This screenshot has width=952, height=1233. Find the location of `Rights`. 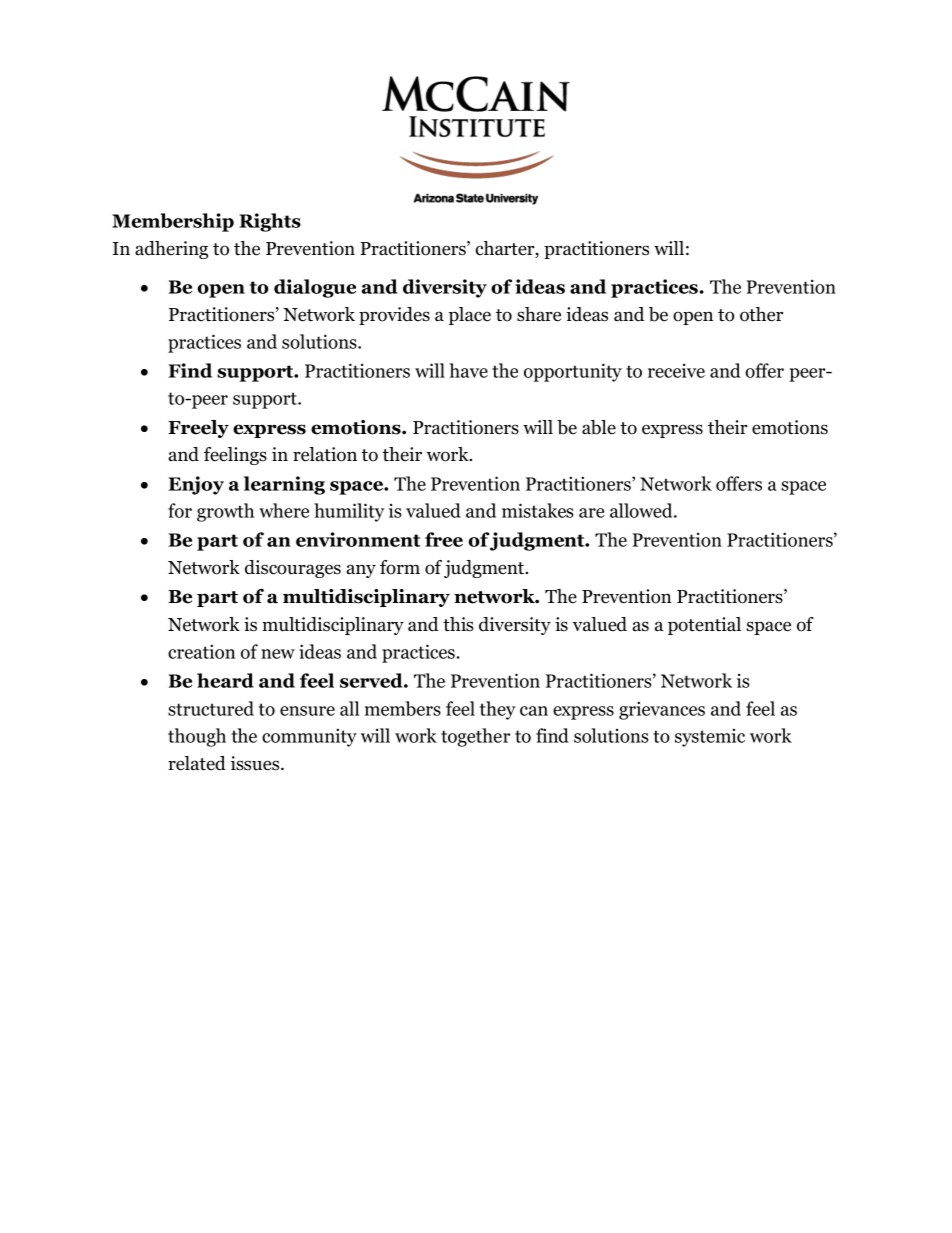

Rights is located at coordinates (270, 222).
